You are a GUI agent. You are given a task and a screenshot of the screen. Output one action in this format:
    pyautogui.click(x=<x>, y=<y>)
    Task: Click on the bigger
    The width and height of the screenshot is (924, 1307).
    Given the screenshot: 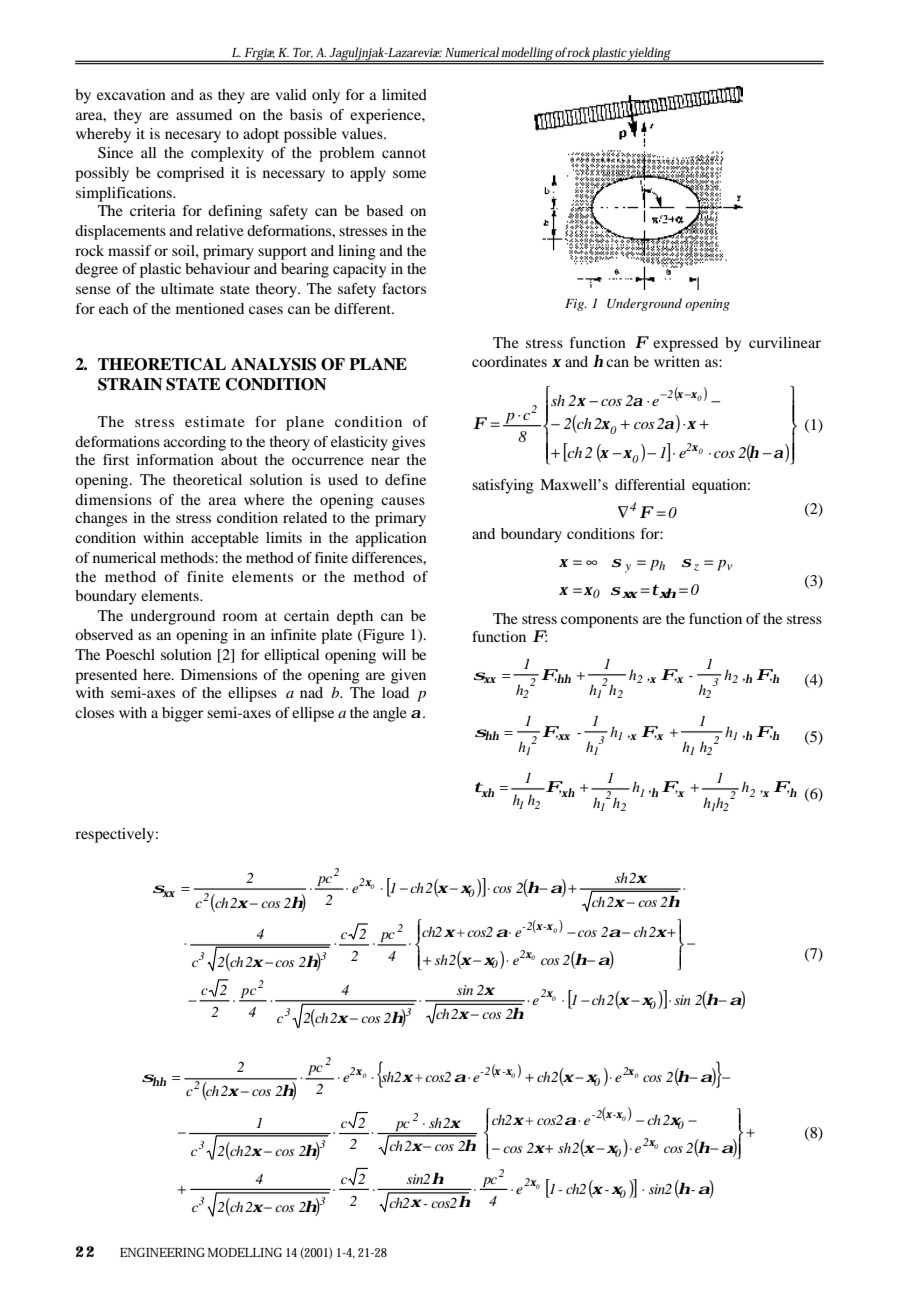 What is the action you would take?
    pyautogui.click(x=182, y=714)
